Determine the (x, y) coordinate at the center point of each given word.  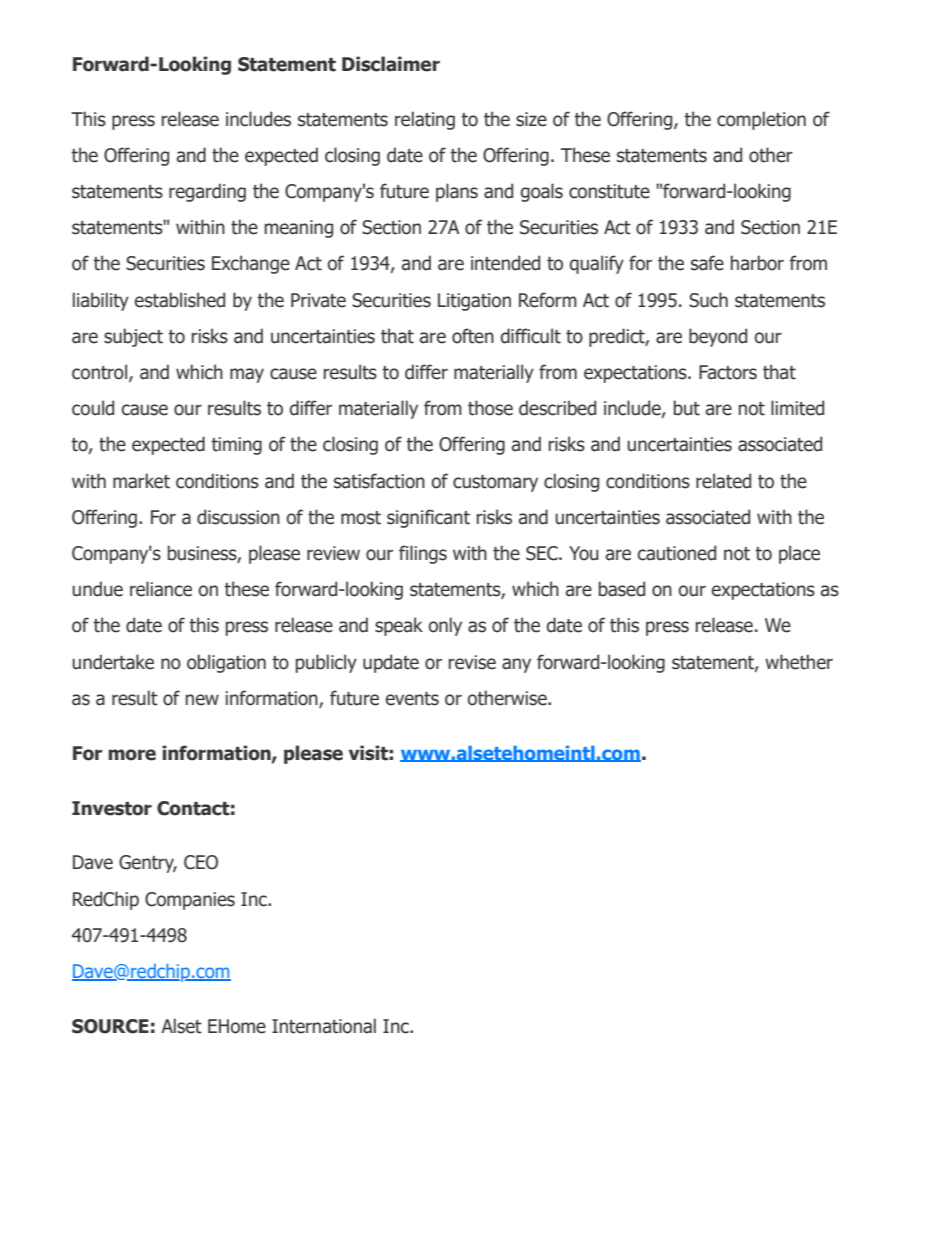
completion (761, 120)
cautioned (677, 553)
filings (423, 554)
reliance (161, 589)
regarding (207, 192)
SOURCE (110, 1026)
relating (425, 120)
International (324, 1026)
